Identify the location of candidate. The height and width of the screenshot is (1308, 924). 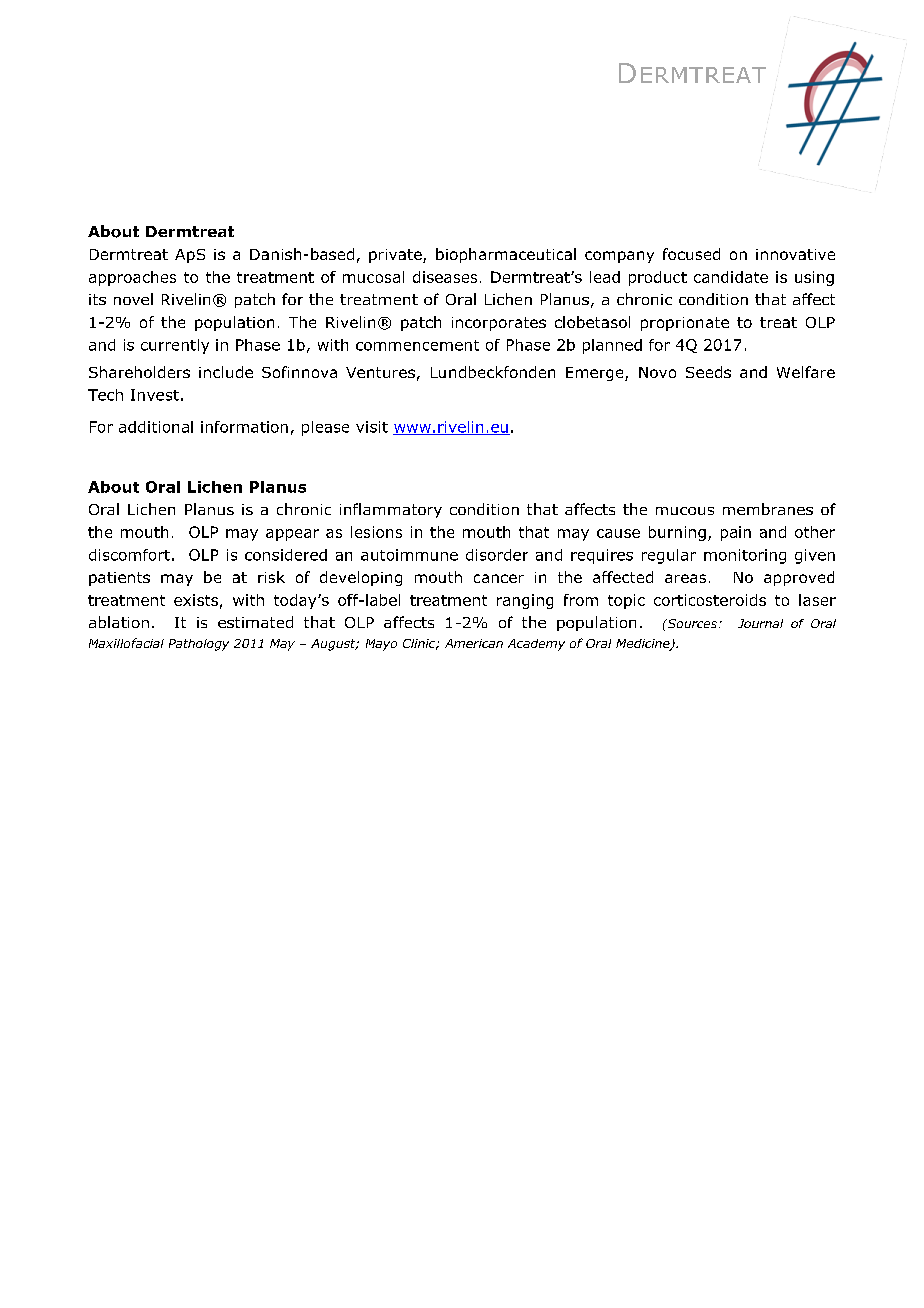
(731, 277).
